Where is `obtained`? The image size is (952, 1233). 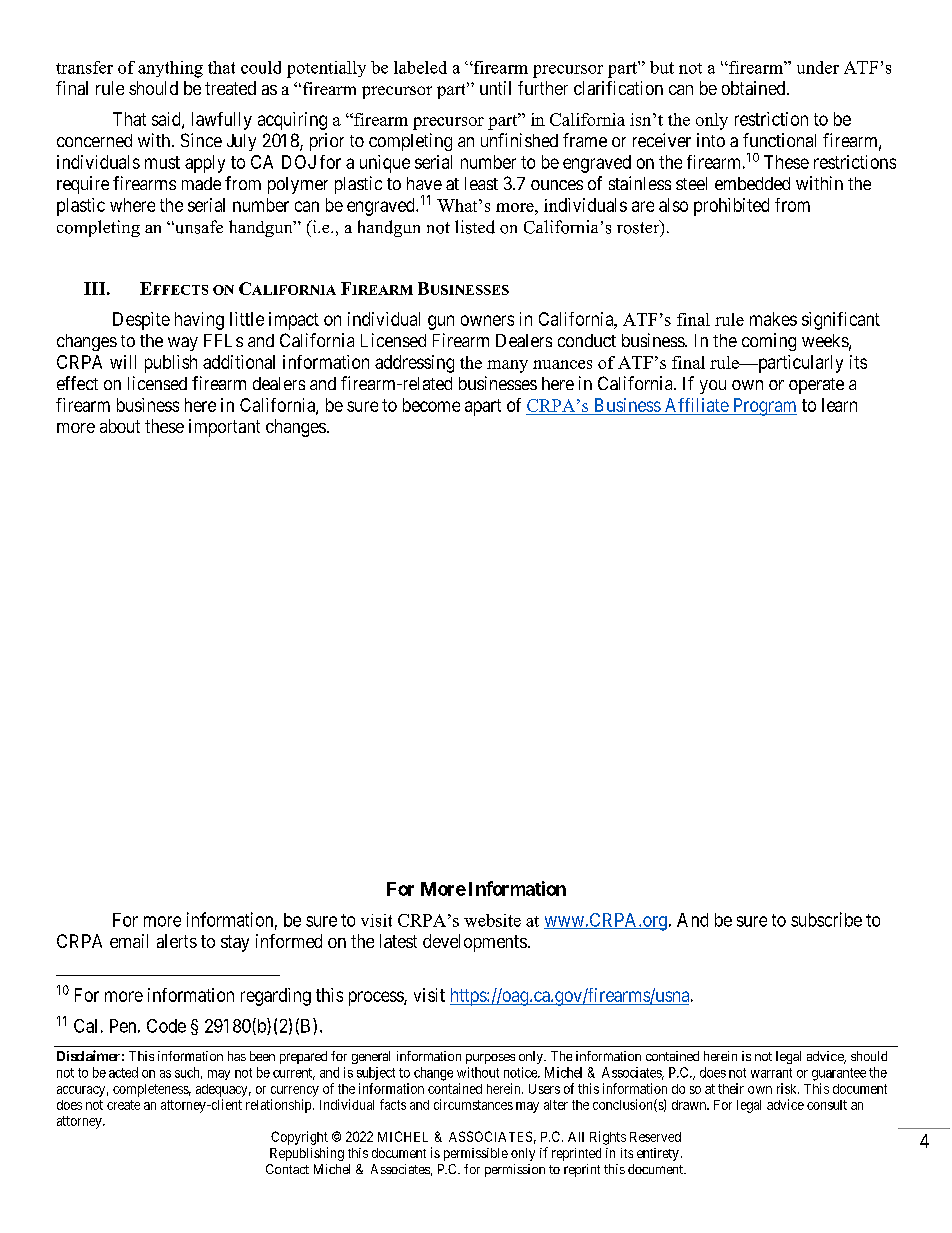 obtained is located at coordinates (755, 88).
